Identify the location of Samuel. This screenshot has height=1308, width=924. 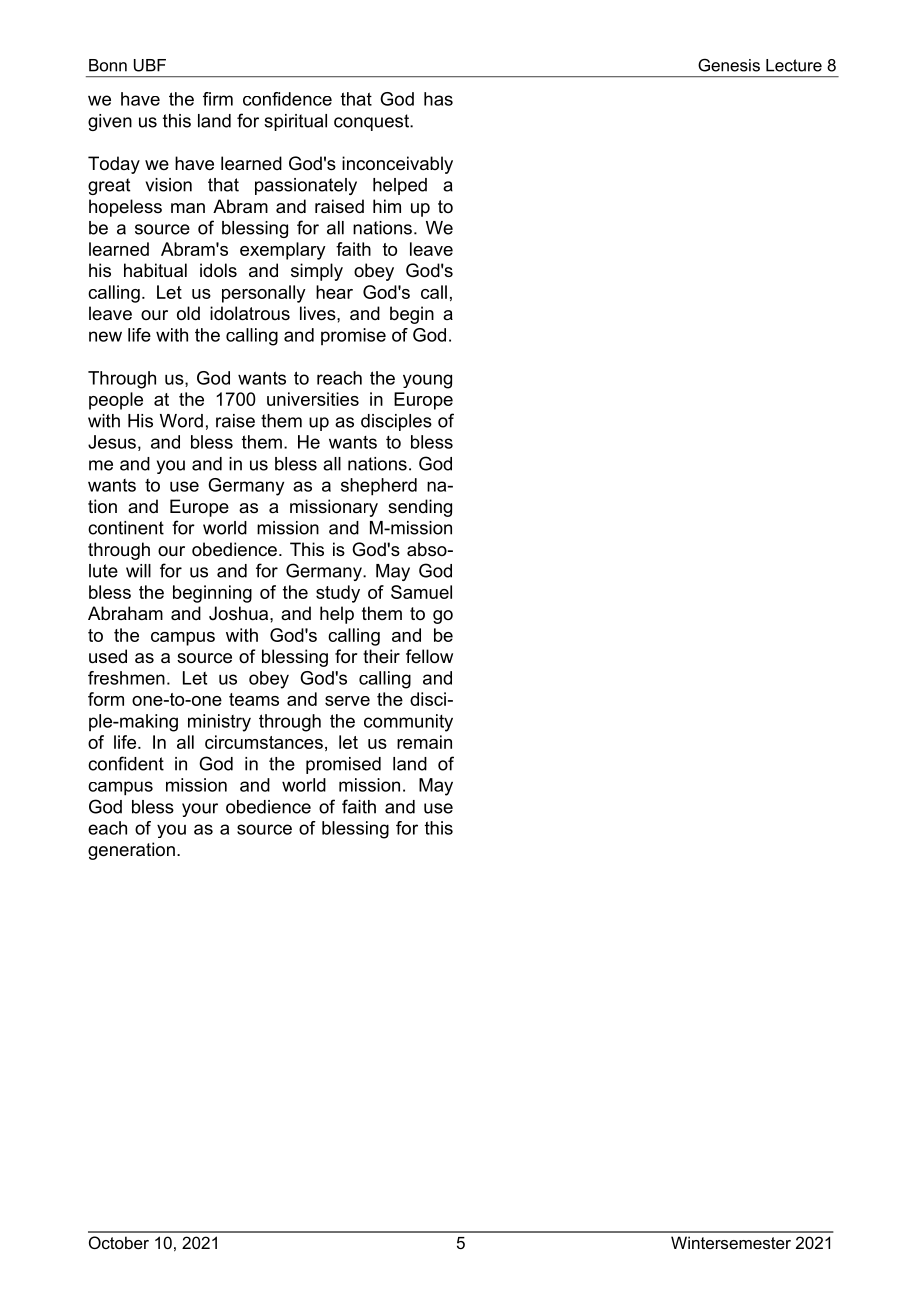
(421, 592).
